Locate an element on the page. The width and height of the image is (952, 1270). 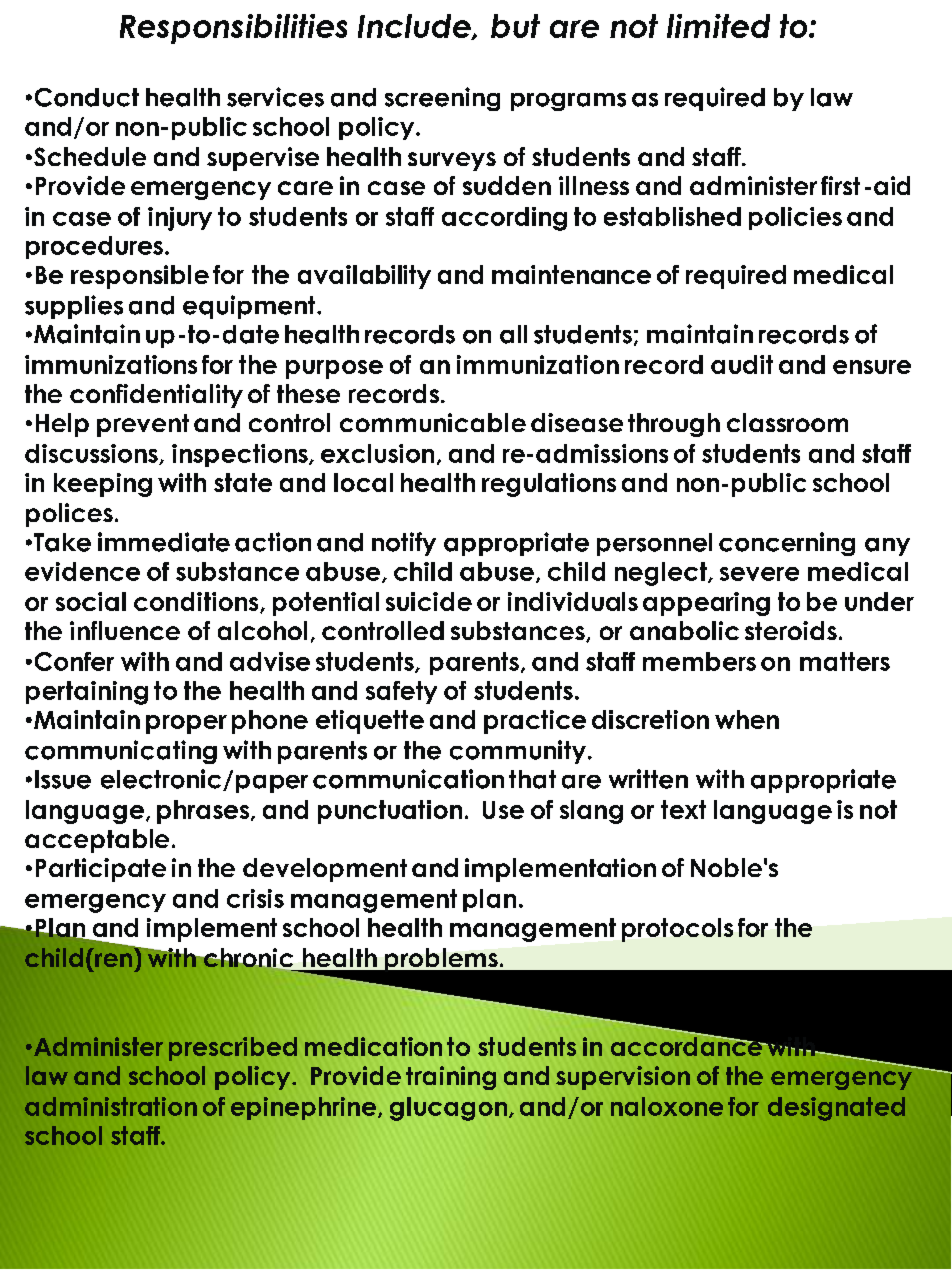
but is located at coordinates (515, 26).
